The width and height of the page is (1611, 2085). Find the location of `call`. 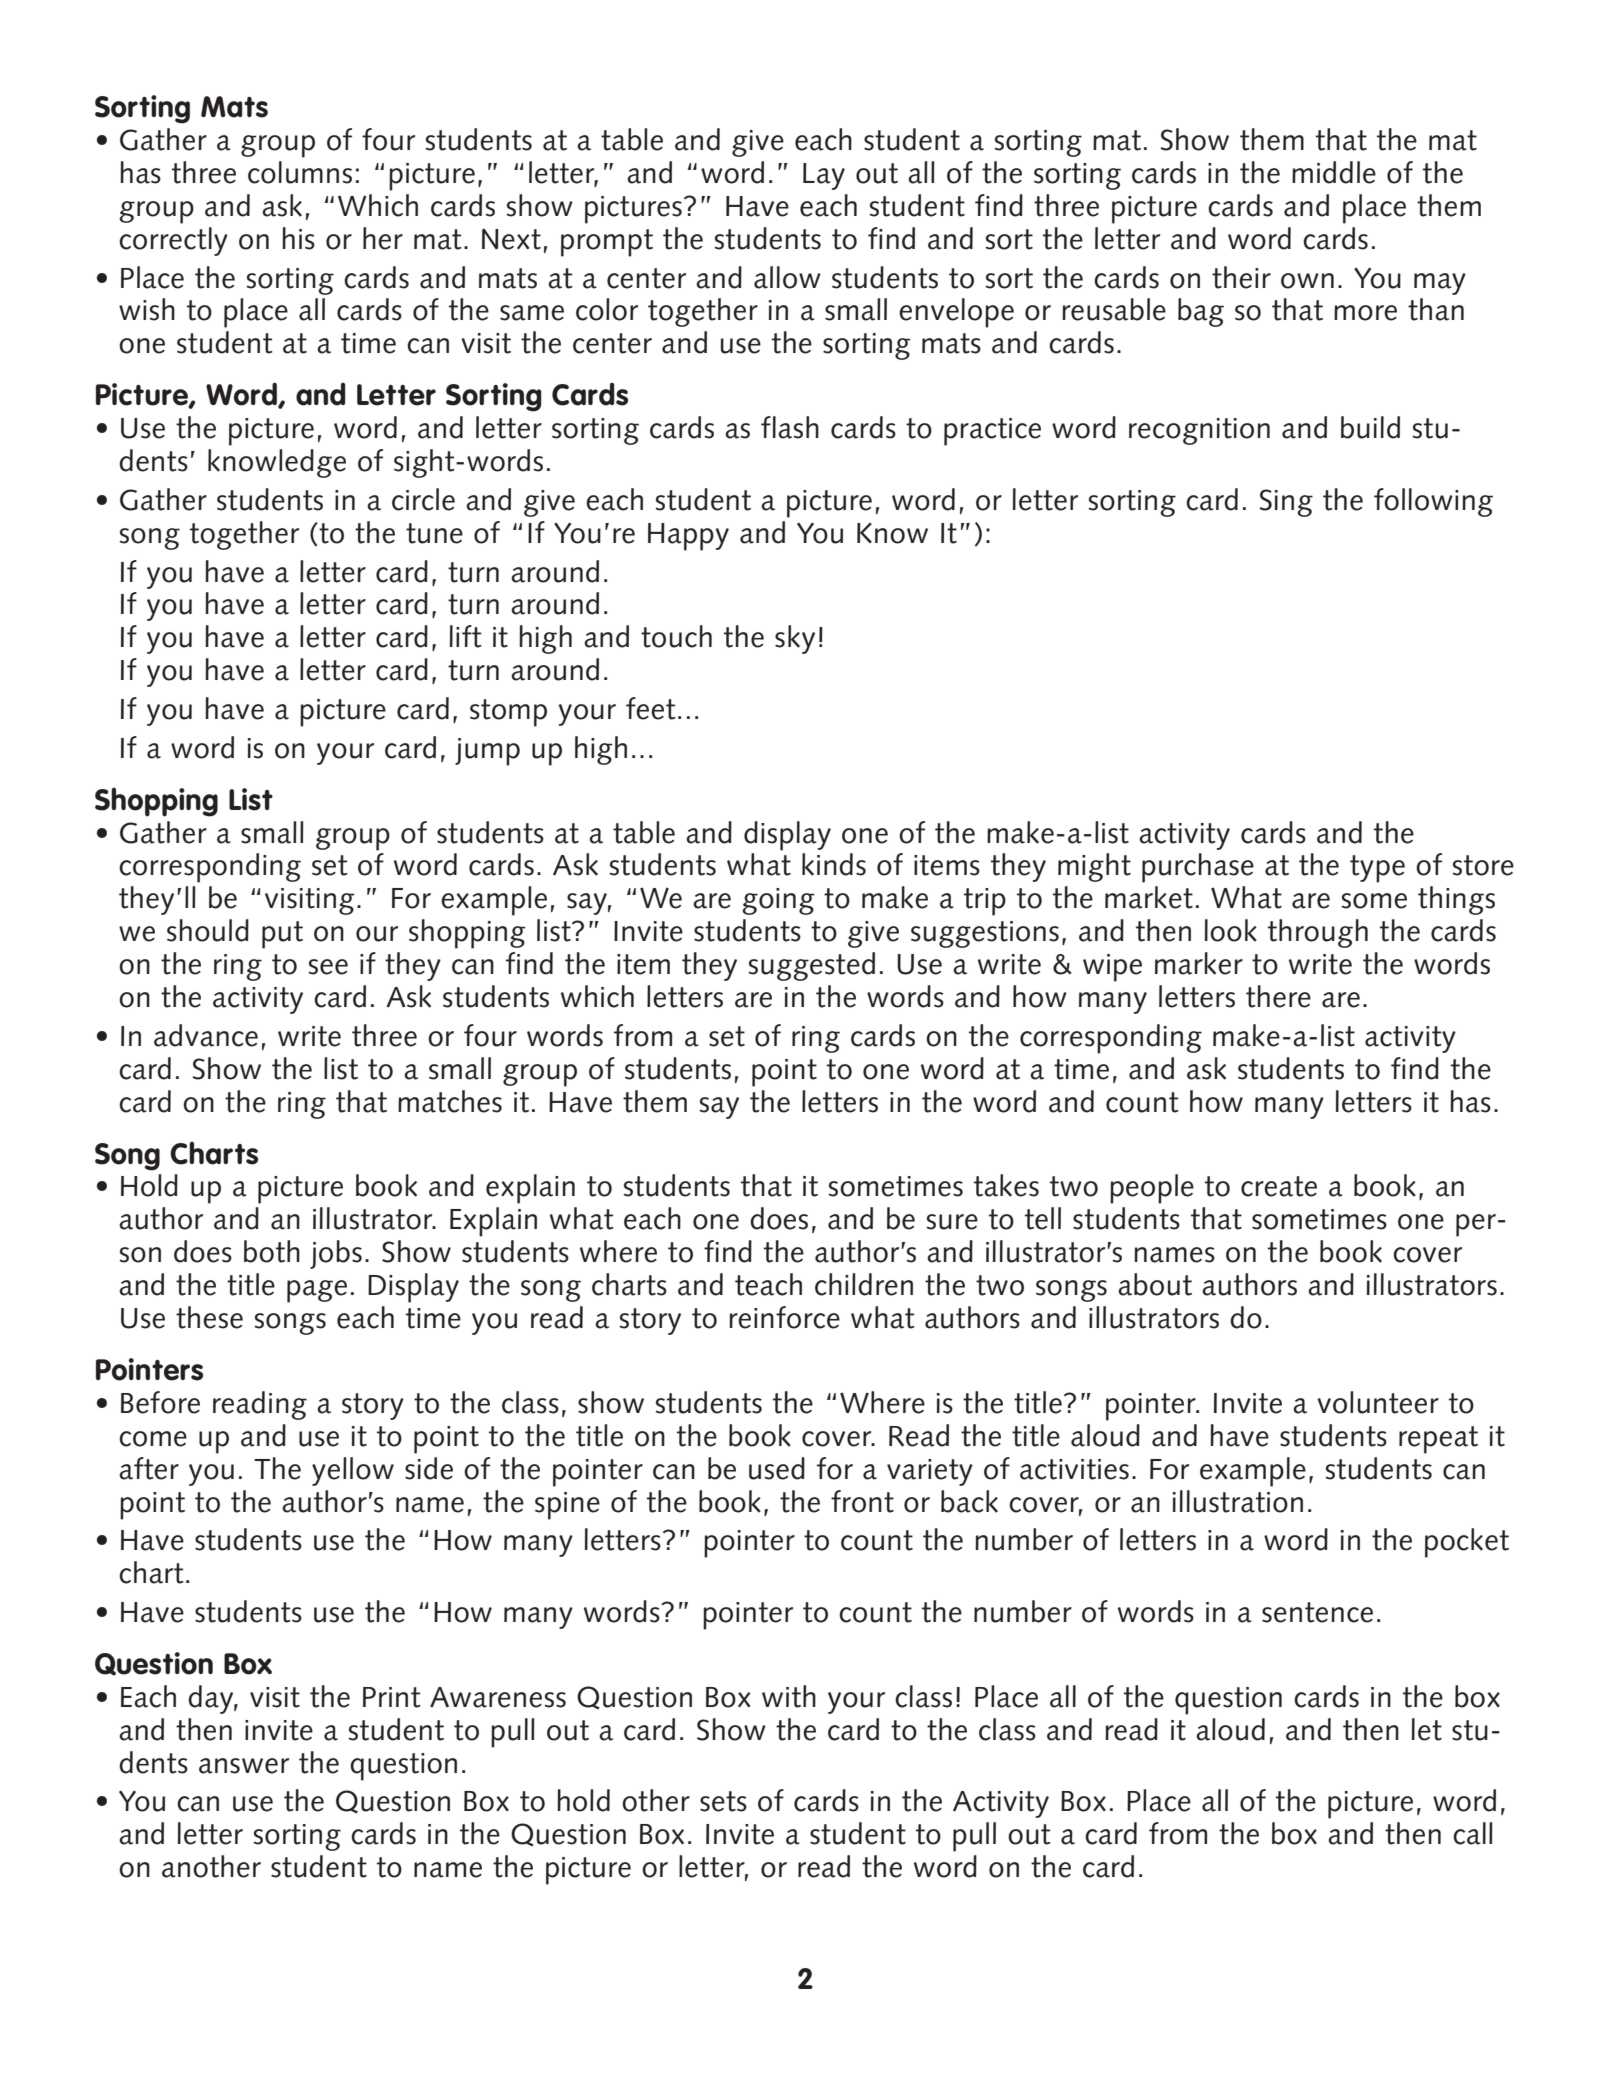

call is located at coordinates (1473, 1833).
